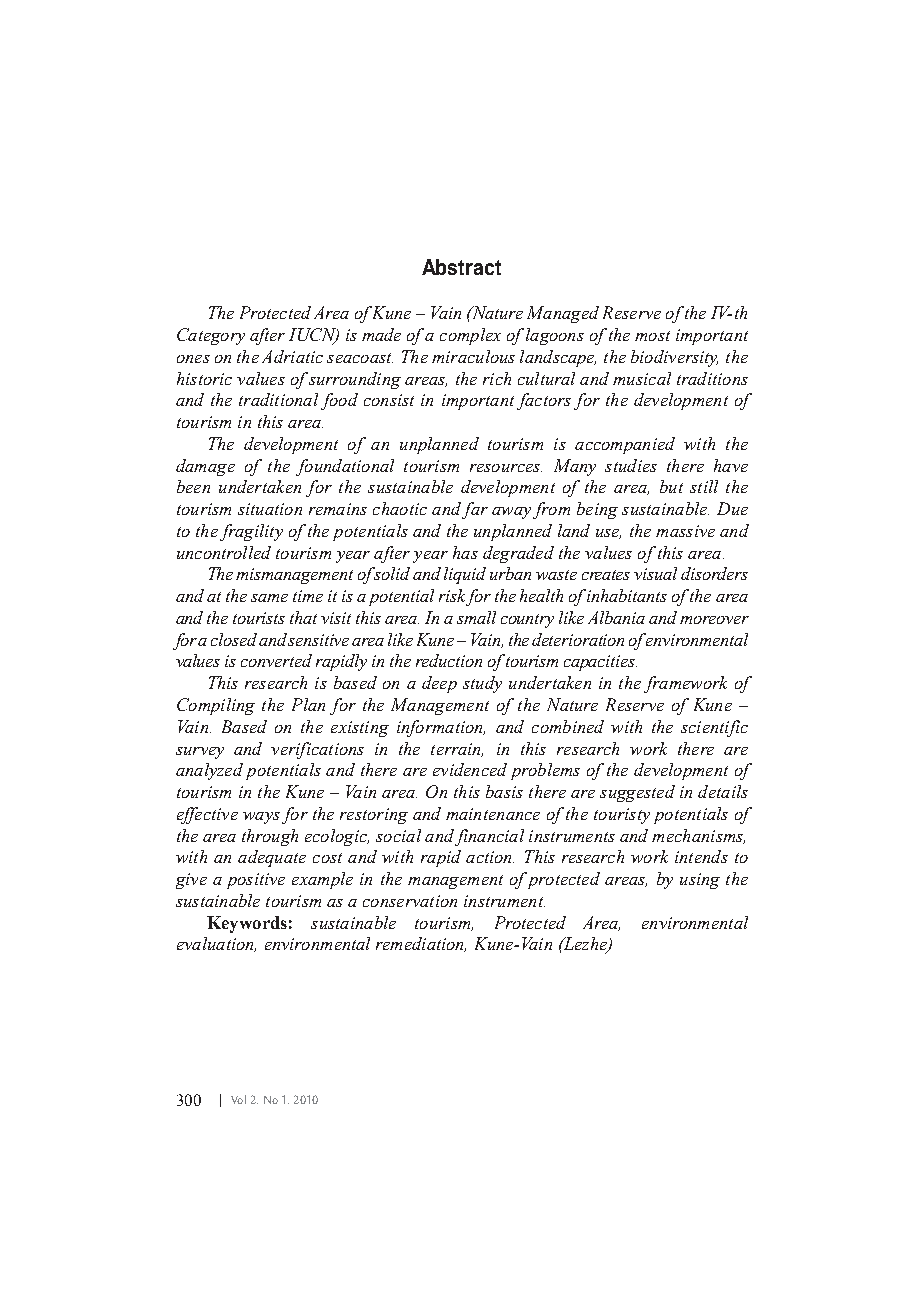 The image size is (924, 1308). I want to click on Category, so click(211, 336).
